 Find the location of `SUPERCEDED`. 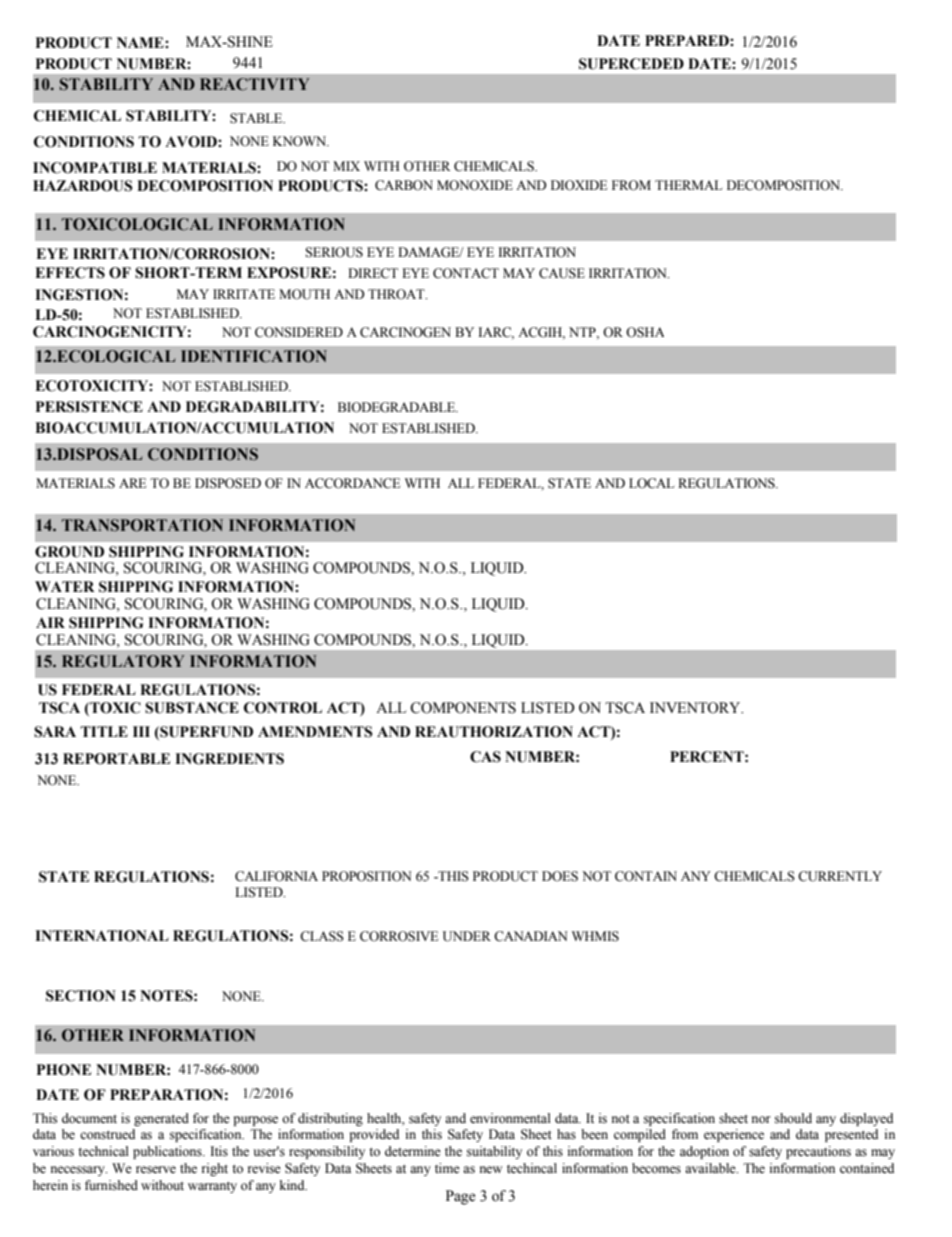

SUPERCEDED is located at coordinates (631, 64).
